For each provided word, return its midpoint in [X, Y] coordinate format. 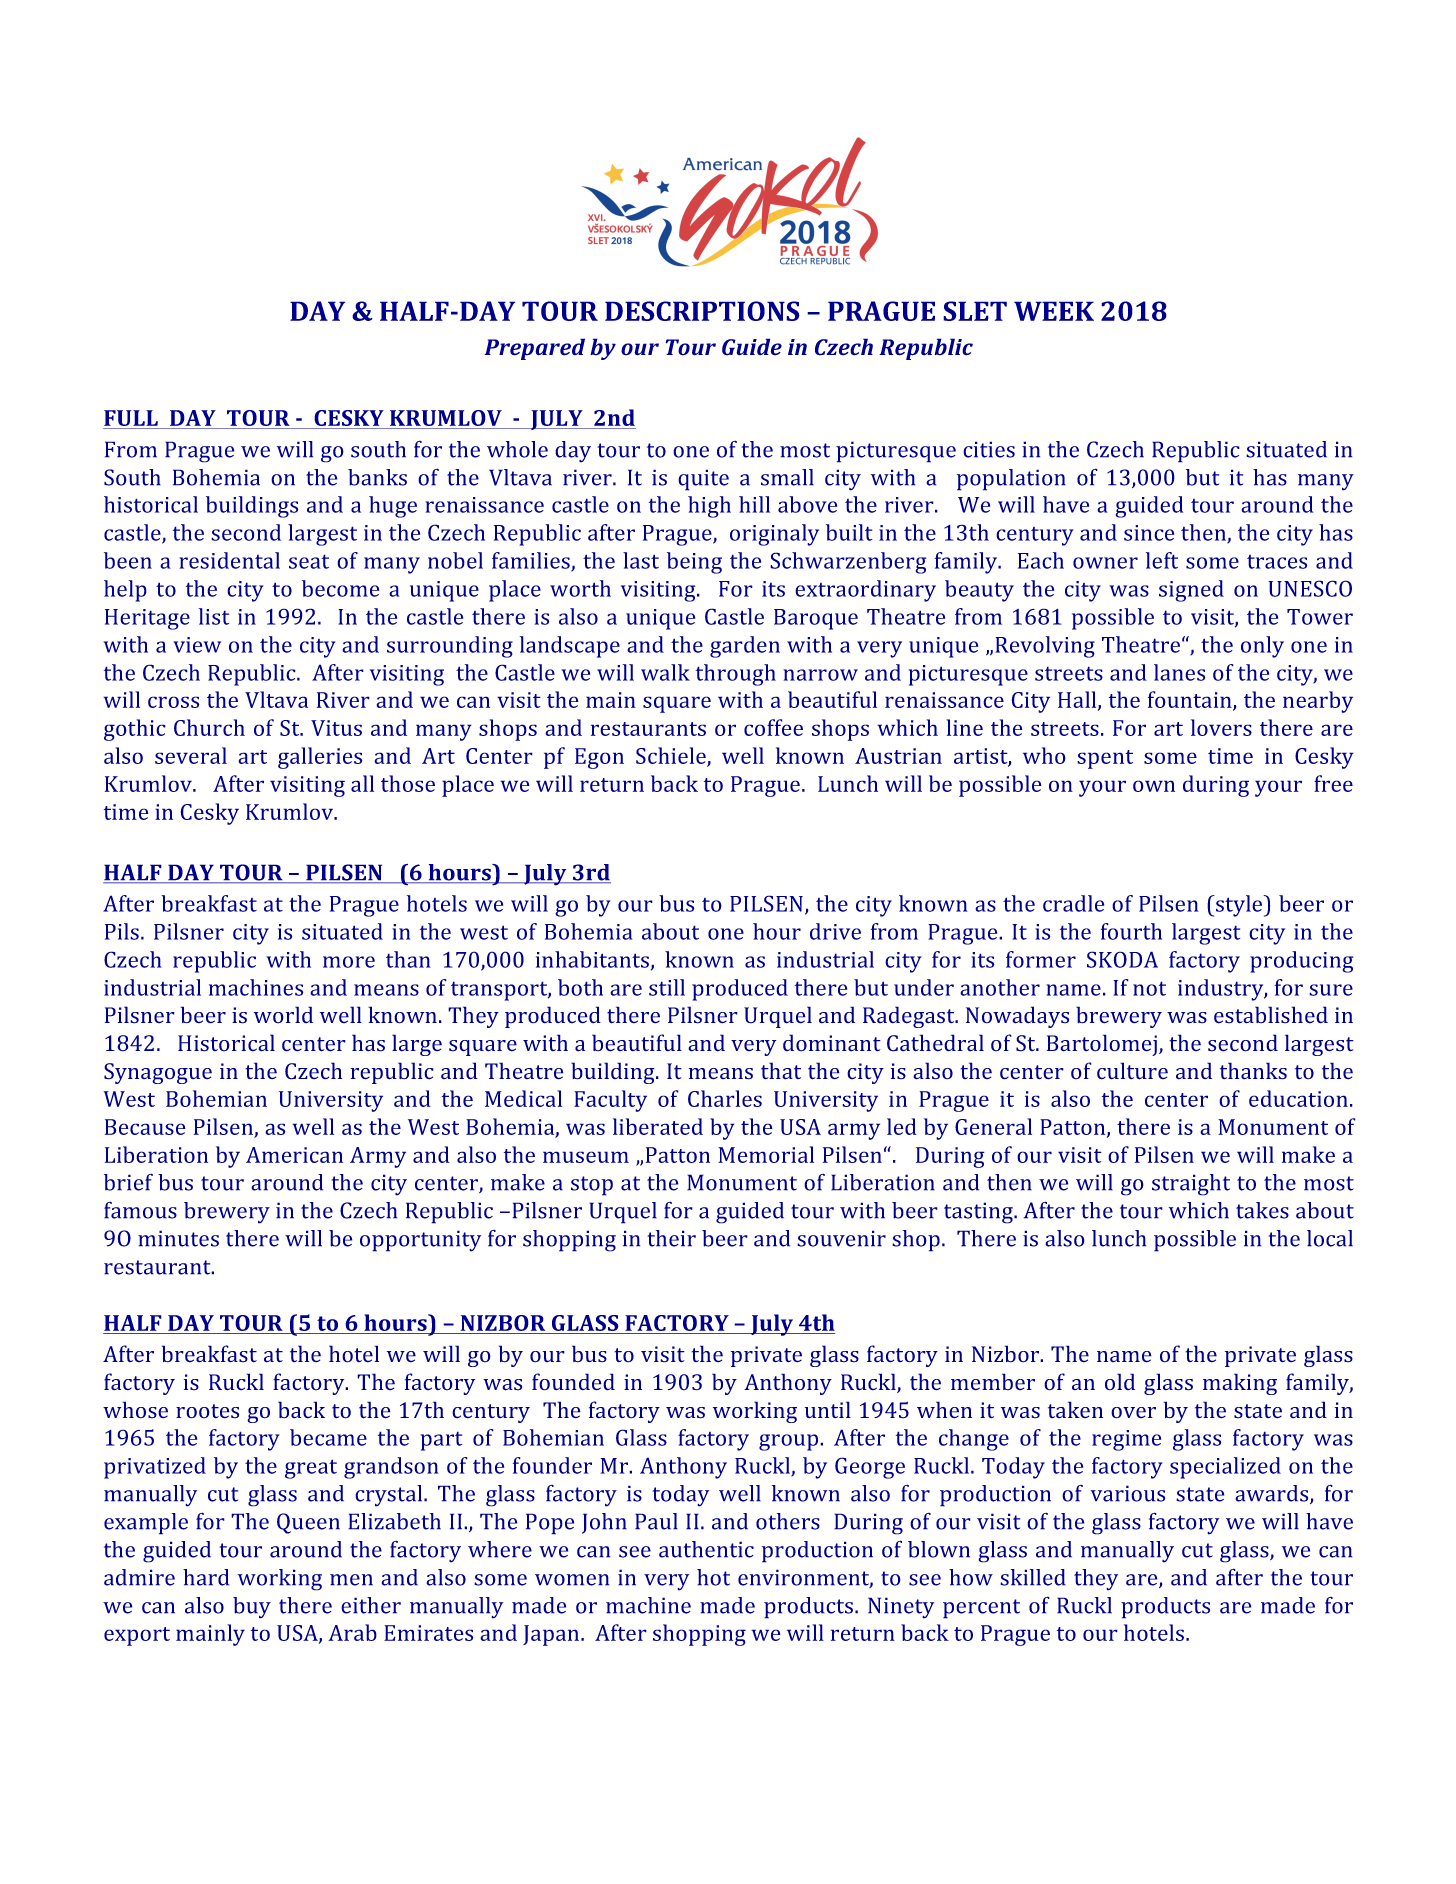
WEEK [1054, 311]
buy [252, 1608]
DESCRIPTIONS [702, 311]
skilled [1033, 1577]
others [788, 1521]
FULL [131, 419]
